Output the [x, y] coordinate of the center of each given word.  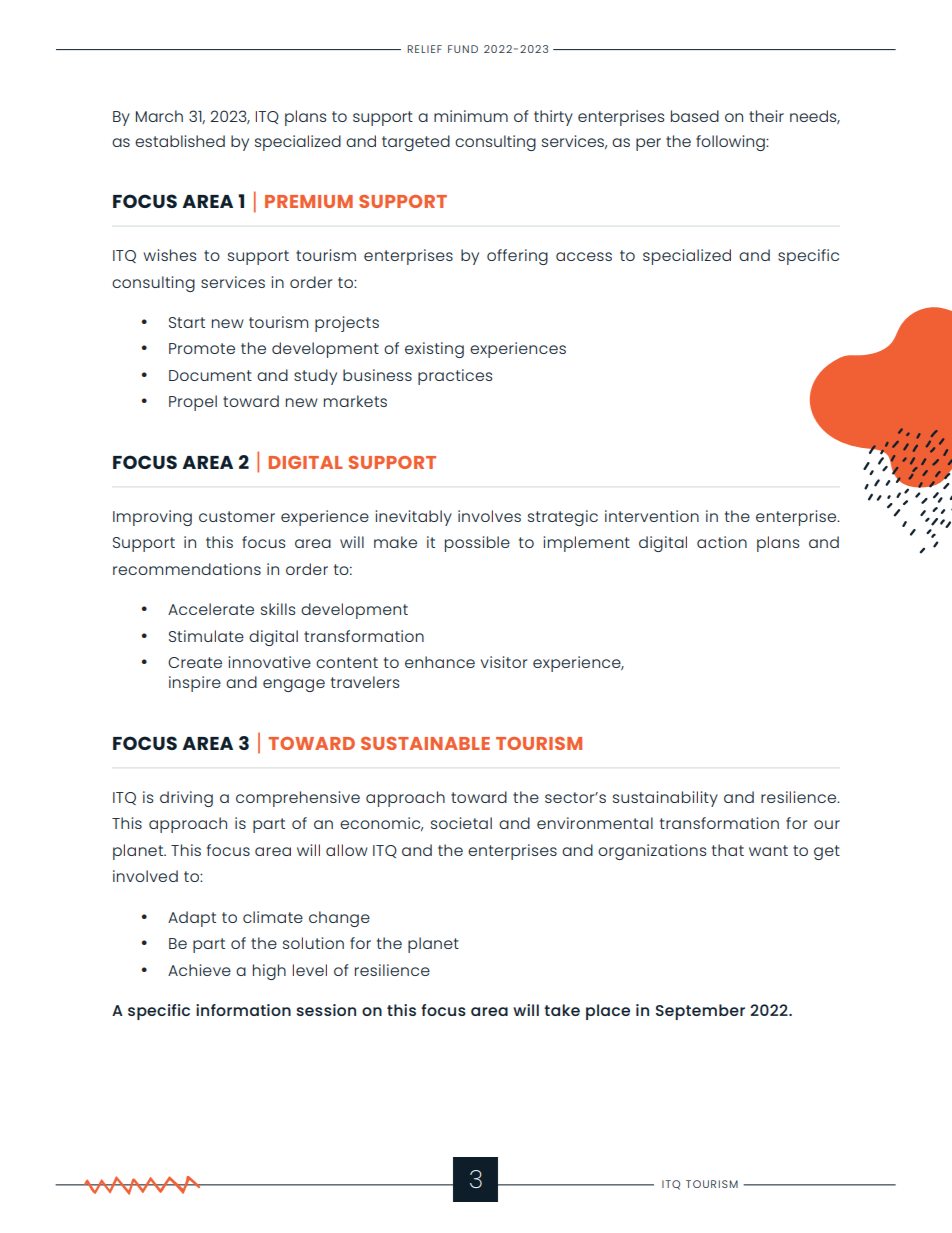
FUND [463, 49]
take [562, 1010]
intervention [652, 516]
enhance [440, 662]
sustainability [665, 799]
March [159, 116]
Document [210, 375]
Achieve [199, 970]
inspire [195, 684]
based [695, 116]
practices [455, 377]
